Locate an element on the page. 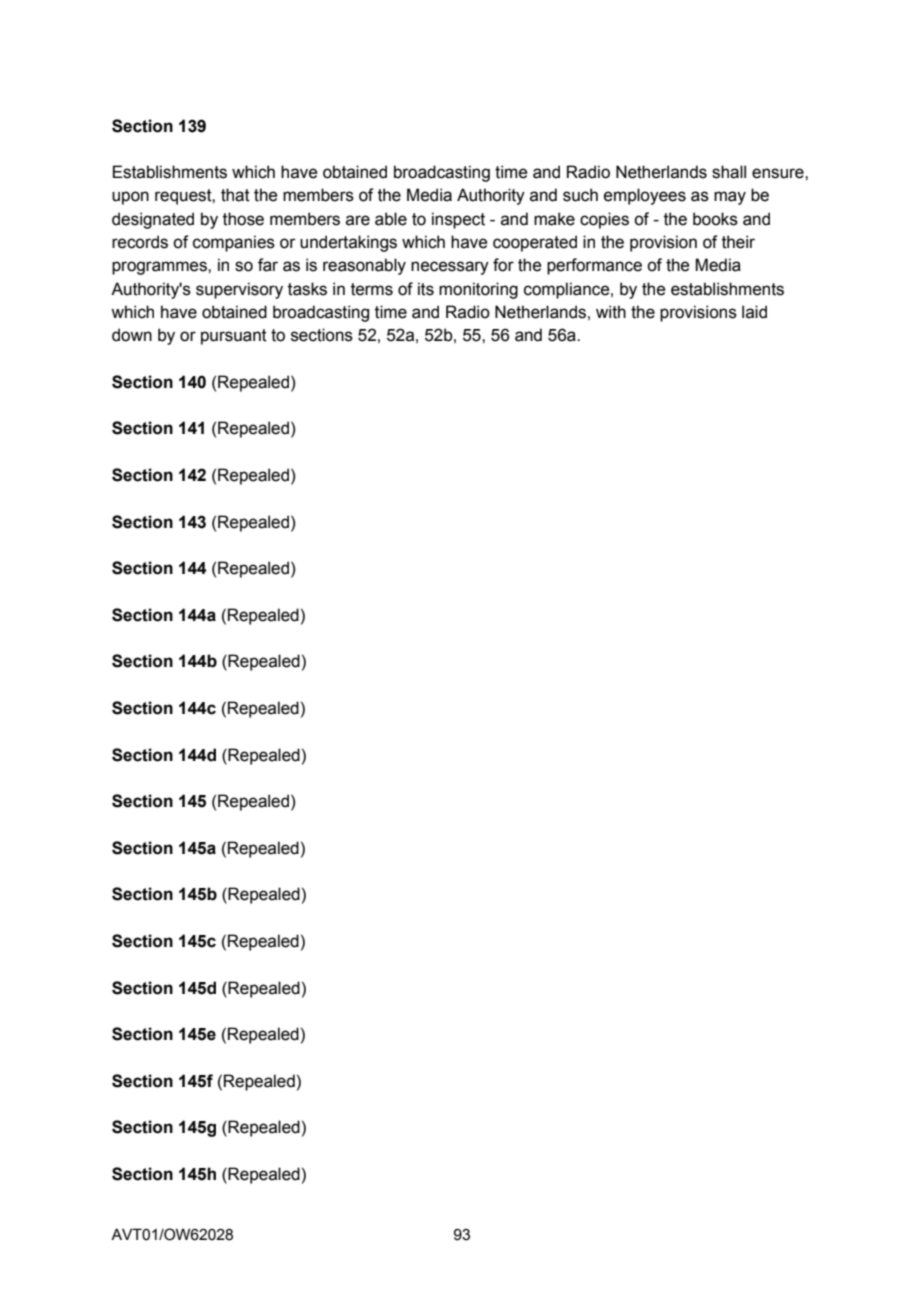 The height and width of the document is (1308, 924). shall is located at coordinates (729, 172).
